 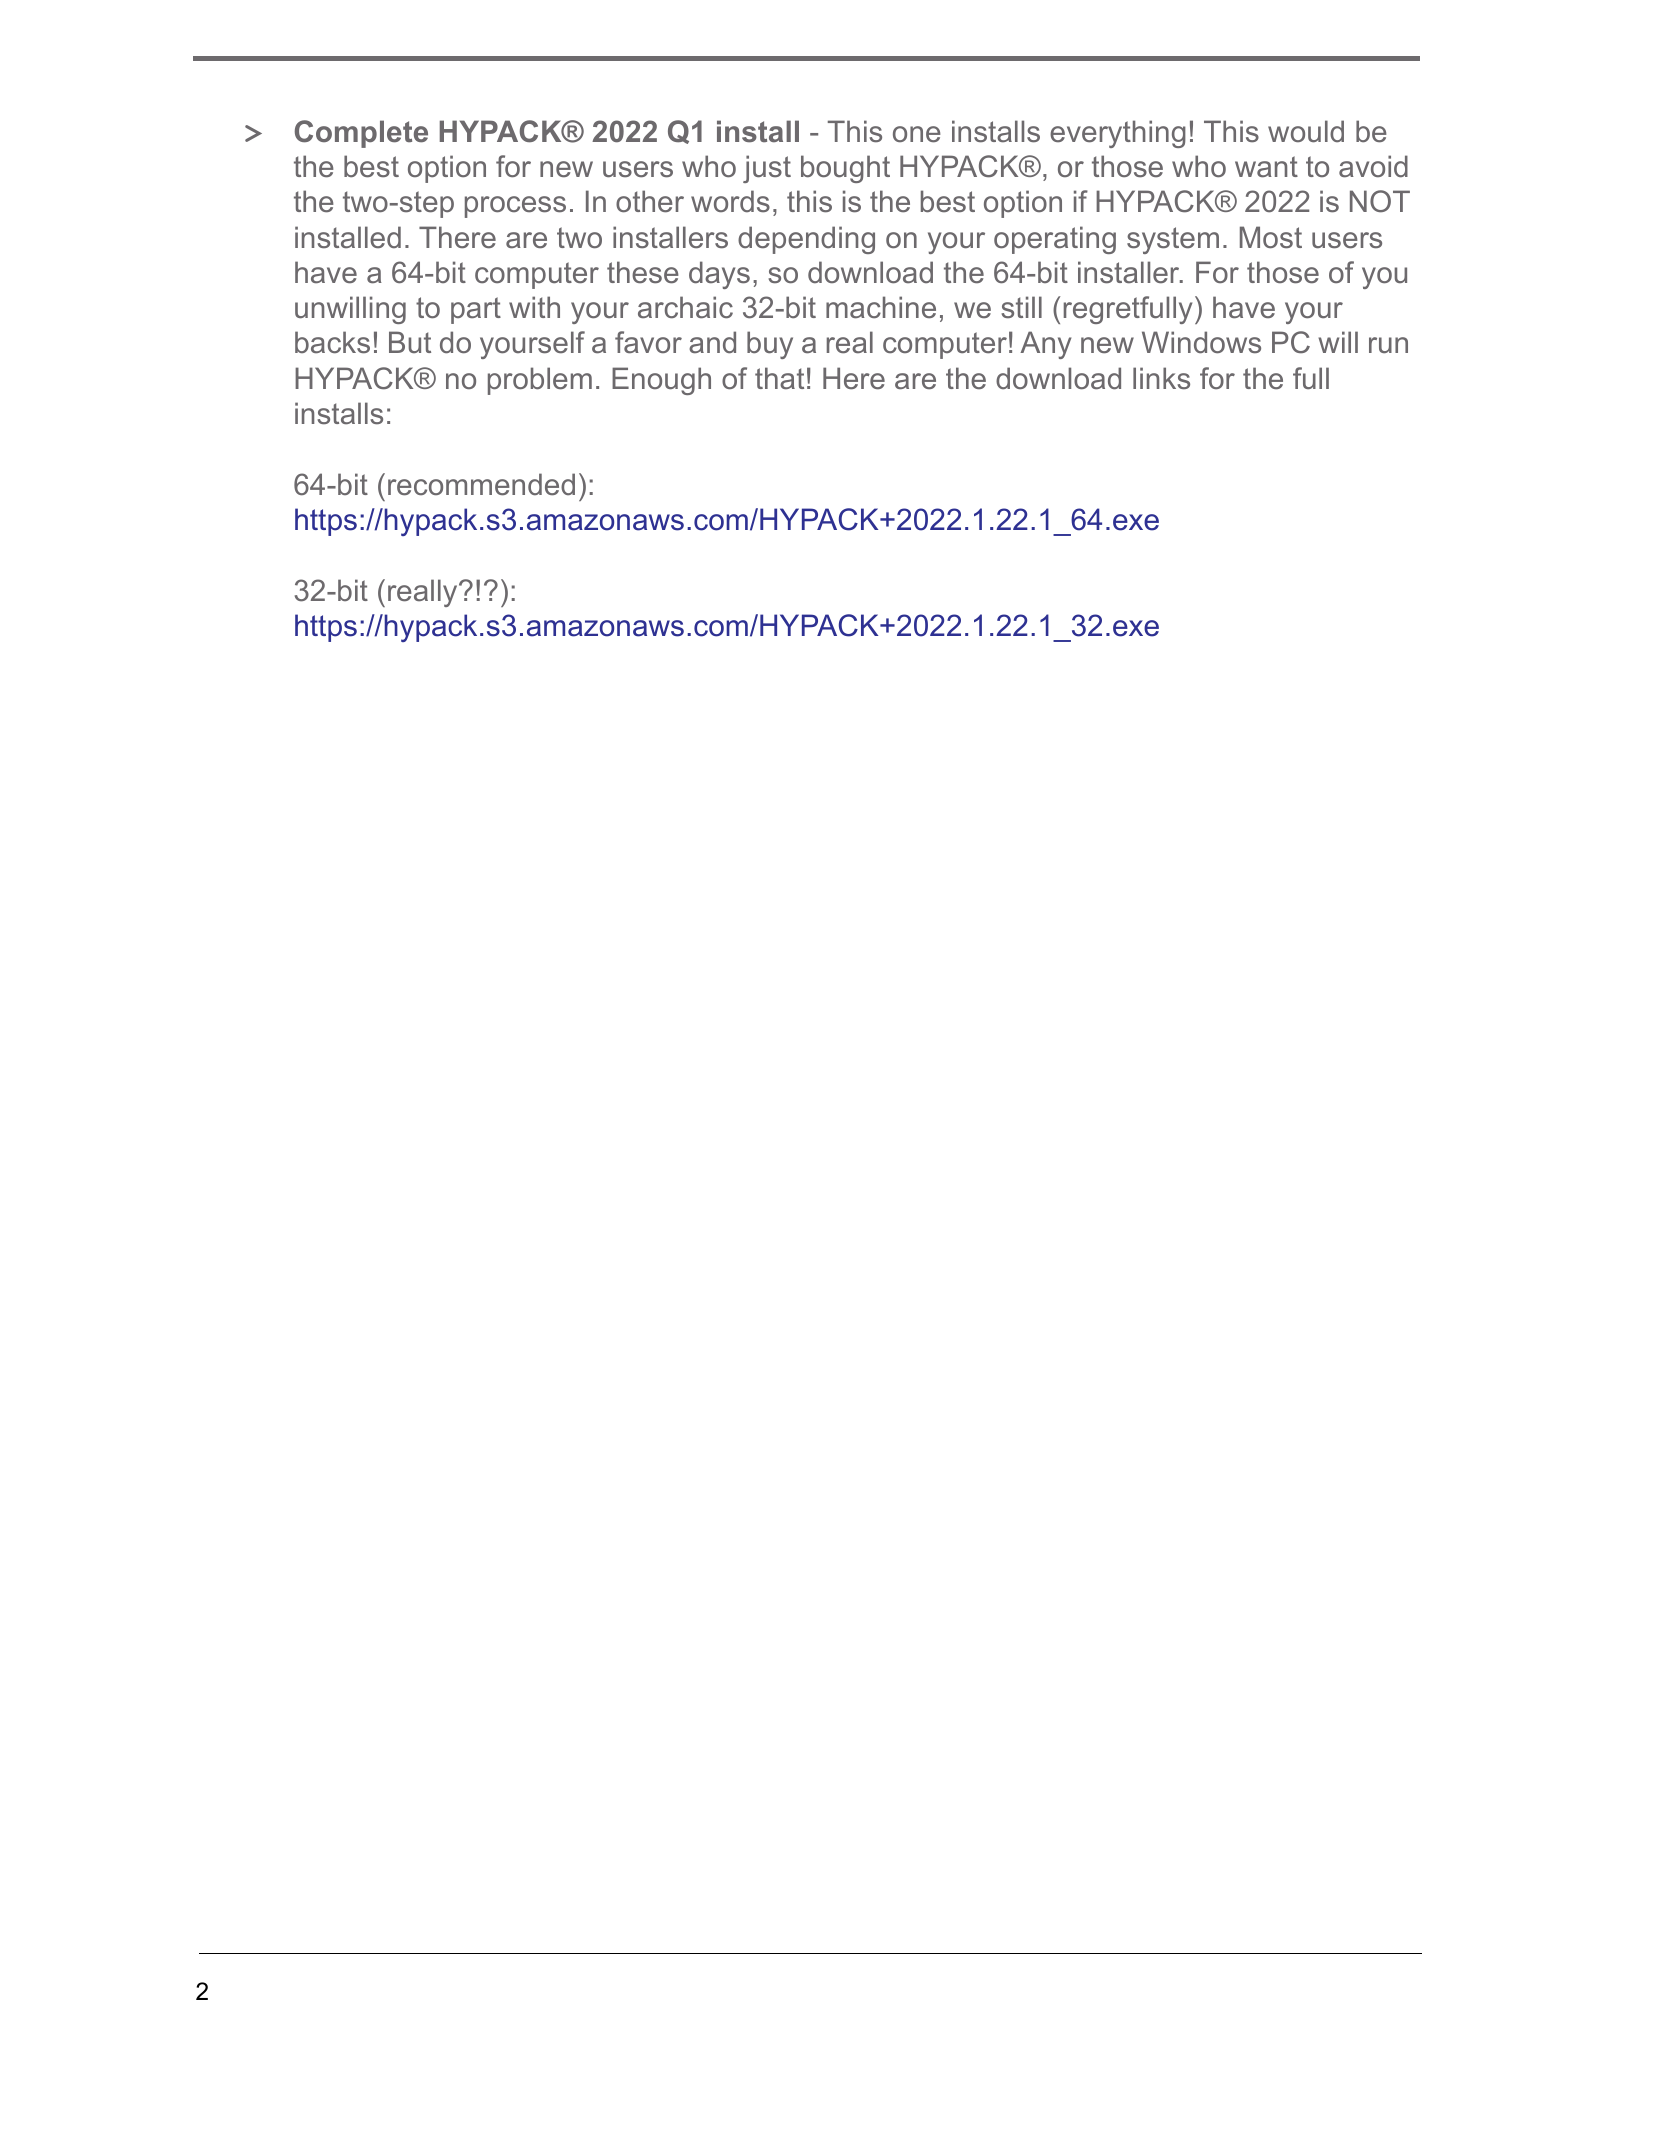 I want to click on process, so click(x=515, y=207).
